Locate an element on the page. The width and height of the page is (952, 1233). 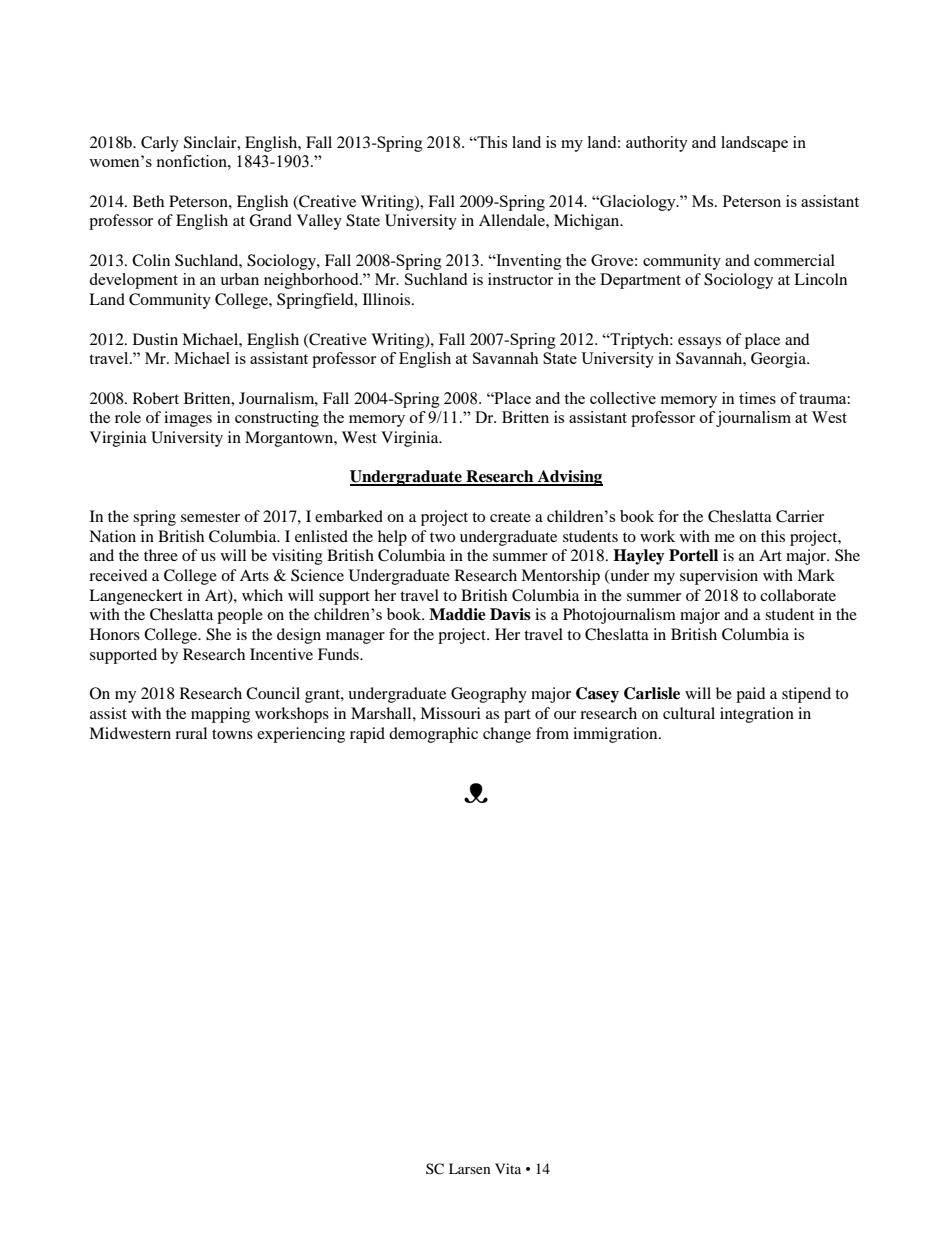
authority is located at coordinates (657, 144).
